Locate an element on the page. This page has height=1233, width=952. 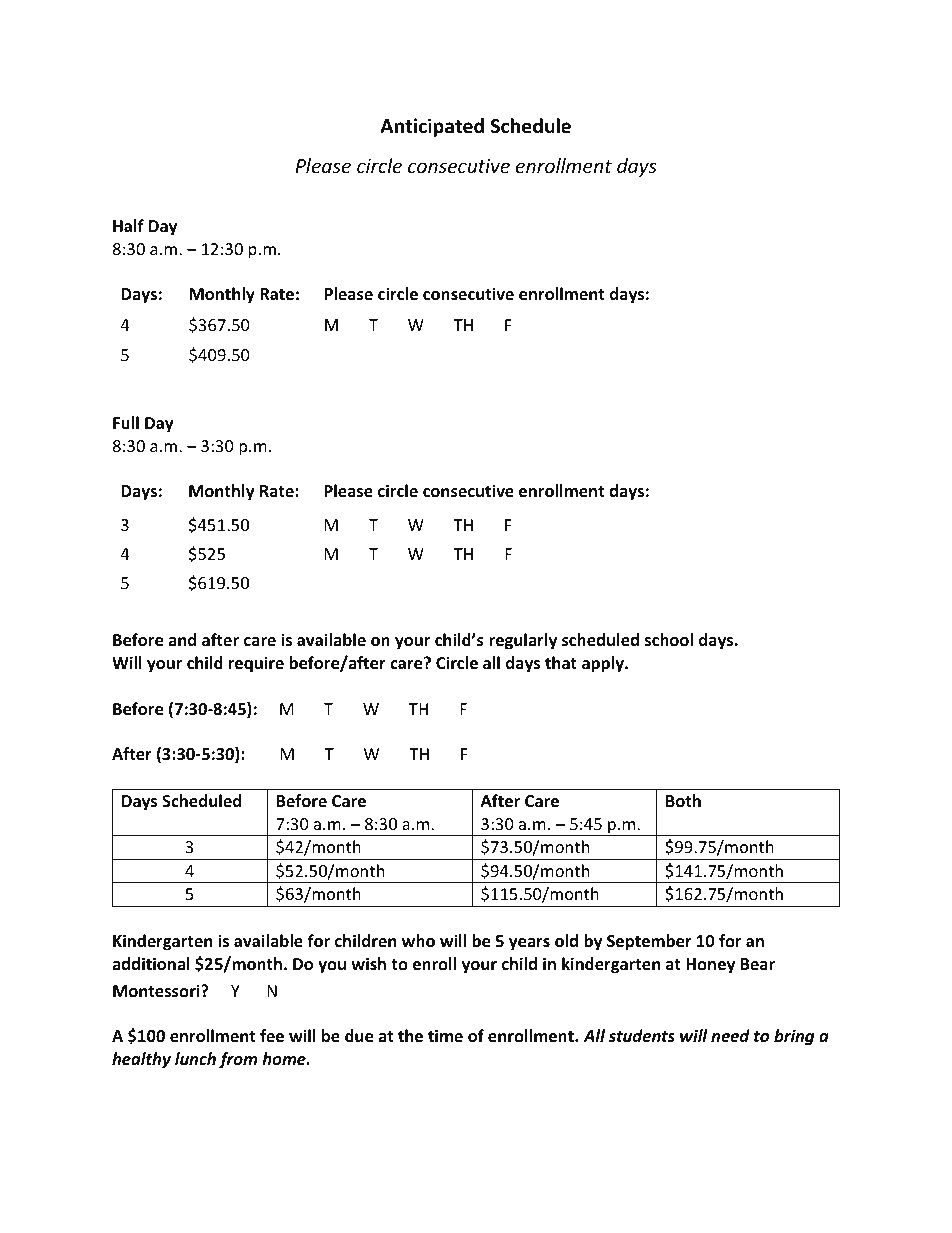
require is located at coordinates (256, 664).
